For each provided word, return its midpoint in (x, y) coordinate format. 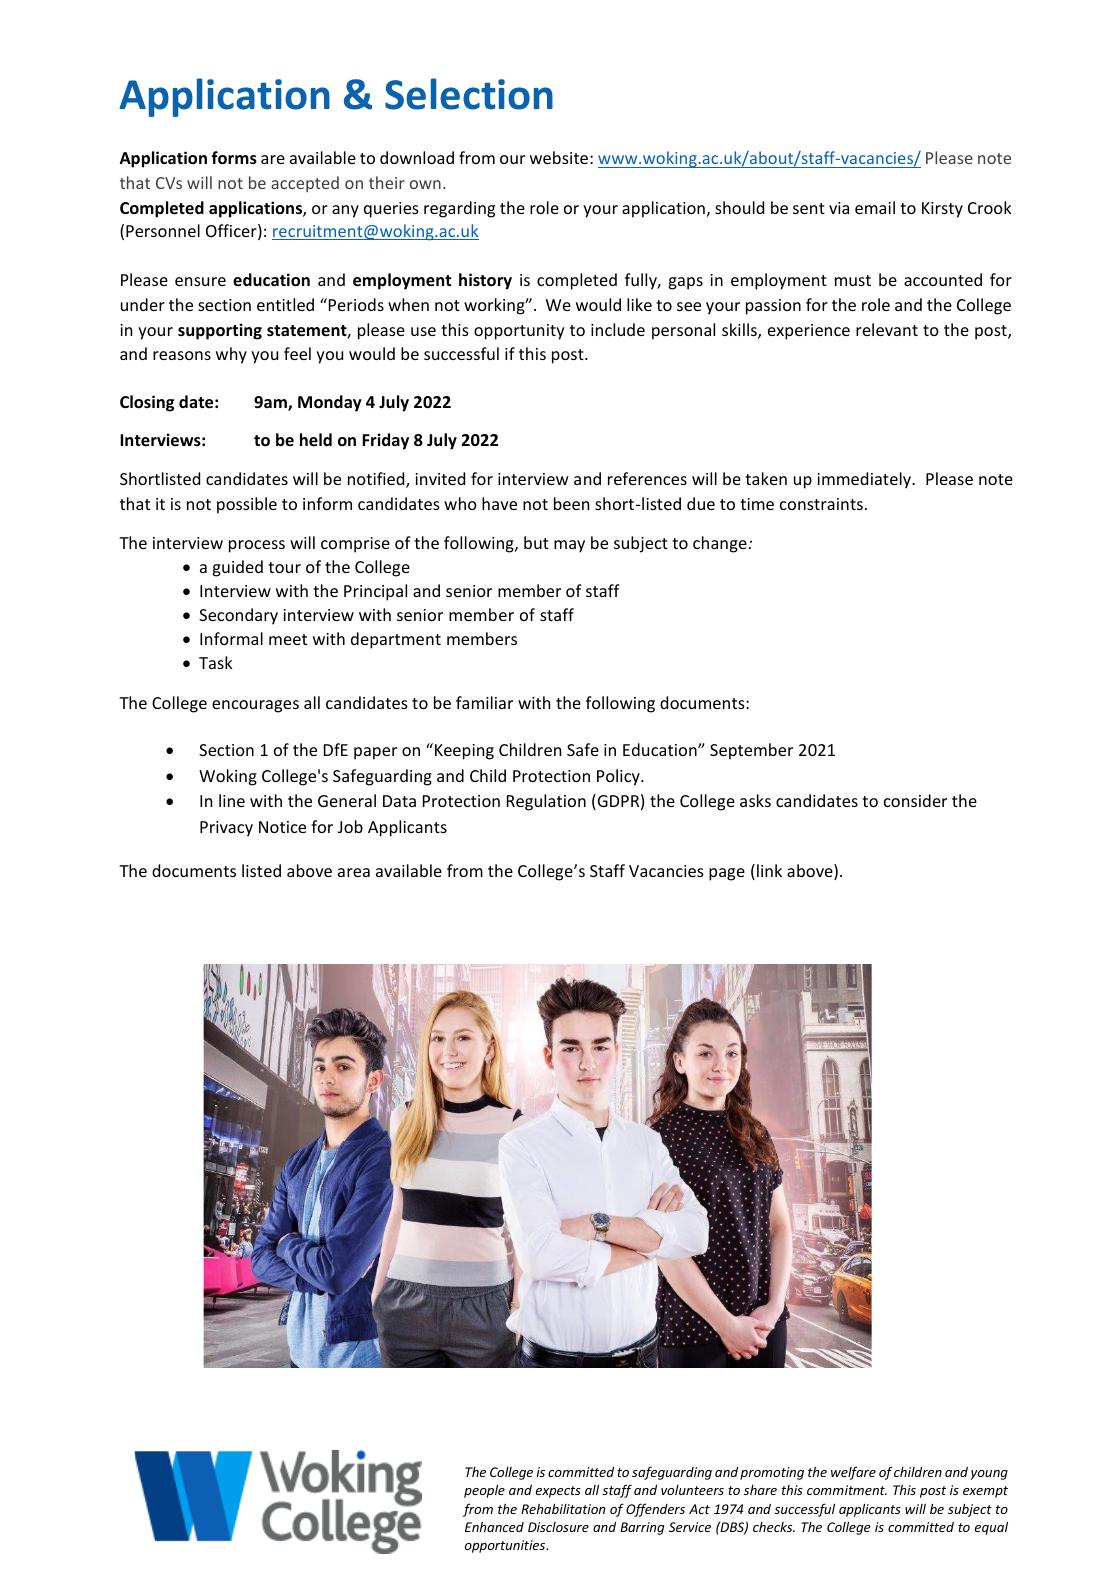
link (769, 870)
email (875, 207)
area (354, 872)
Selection (469, 94)
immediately (865, 480)
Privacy (226, 829)
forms (234, 158)
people (484, 1491)
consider (915, 800)
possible (247, 505)
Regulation (546, 802)
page (727, 874)
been (571, 503)
